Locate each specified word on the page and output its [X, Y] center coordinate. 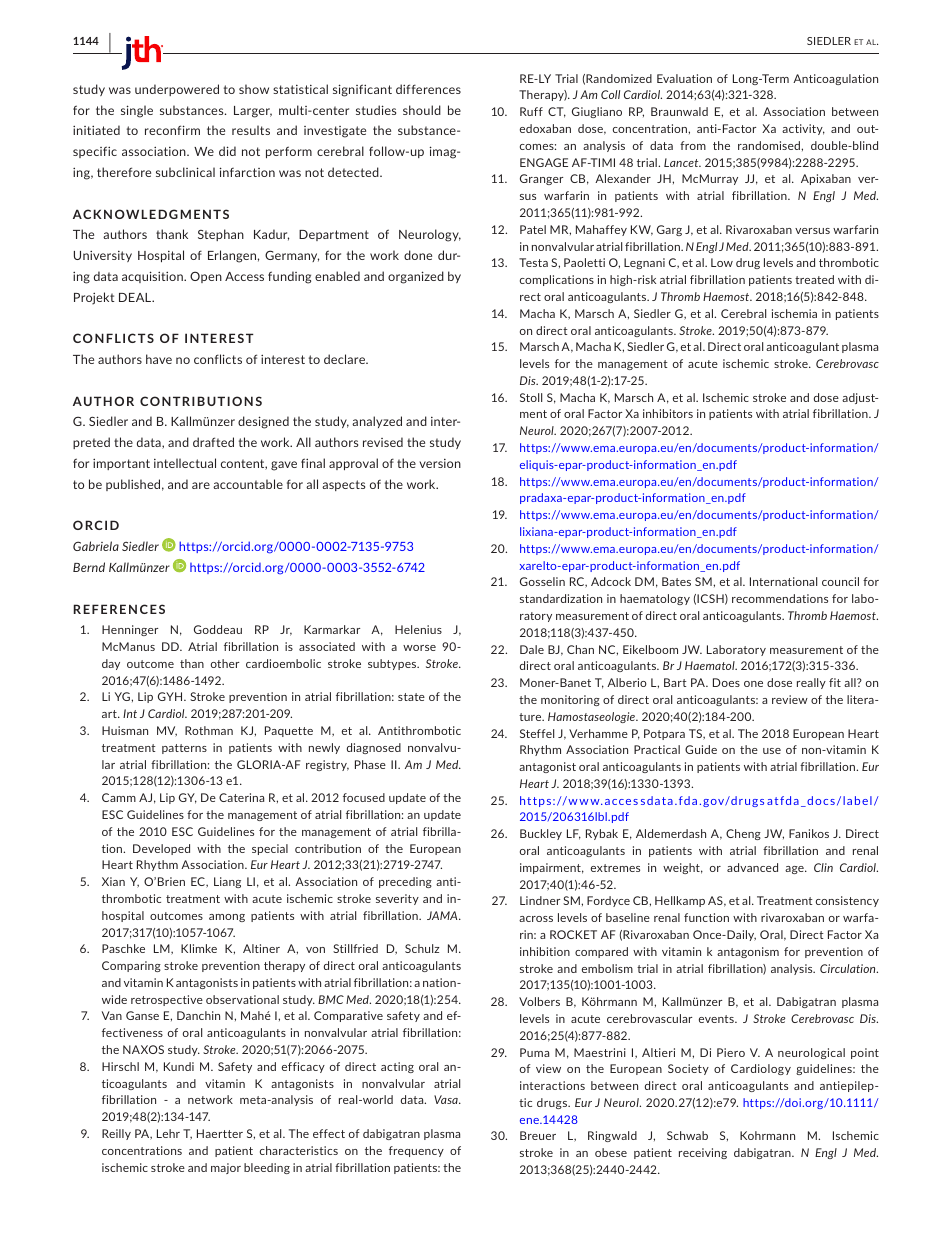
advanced [752, 867]
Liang [227, 882]
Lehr [168, 1133]
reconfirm [172, 130]
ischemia [794, 313]
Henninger [130, 630]
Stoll [531, 397]
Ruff [531, 111]
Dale [532, 649]
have [159, 359]
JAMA [443, 915]
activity [803, 129]
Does [726, 682]
